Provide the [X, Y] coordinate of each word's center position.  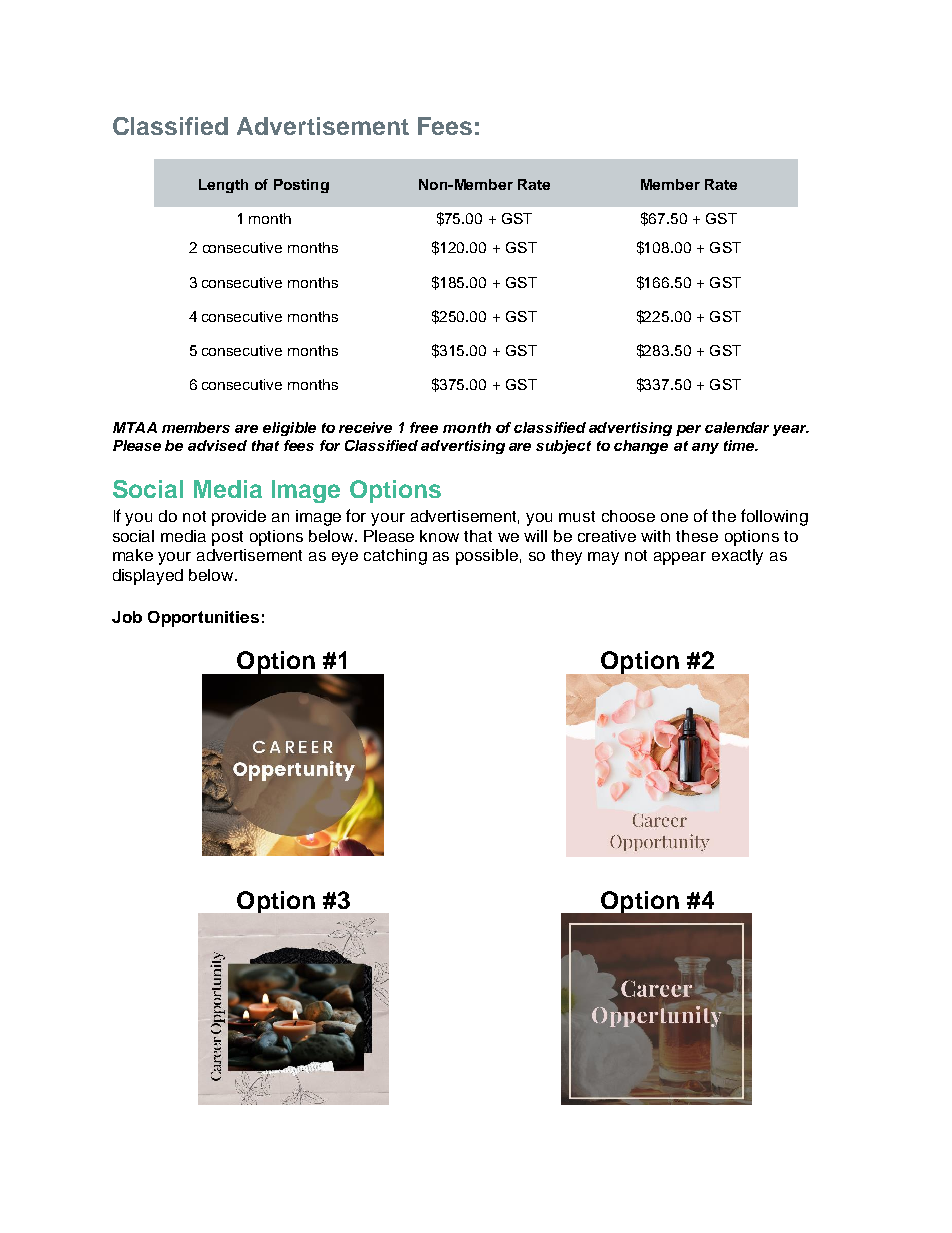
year [791, 430]
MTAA [135, 427]
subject [563, 447]
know [439, 536]
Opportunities [203, 619]
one [674, 517]
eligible [289, 429]
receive [365, 427]
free [424, 427]
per [688, 430]
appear [680, 558]
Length [223, 186]
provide [239, 518]
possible [487, 557]
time [740, 445]
